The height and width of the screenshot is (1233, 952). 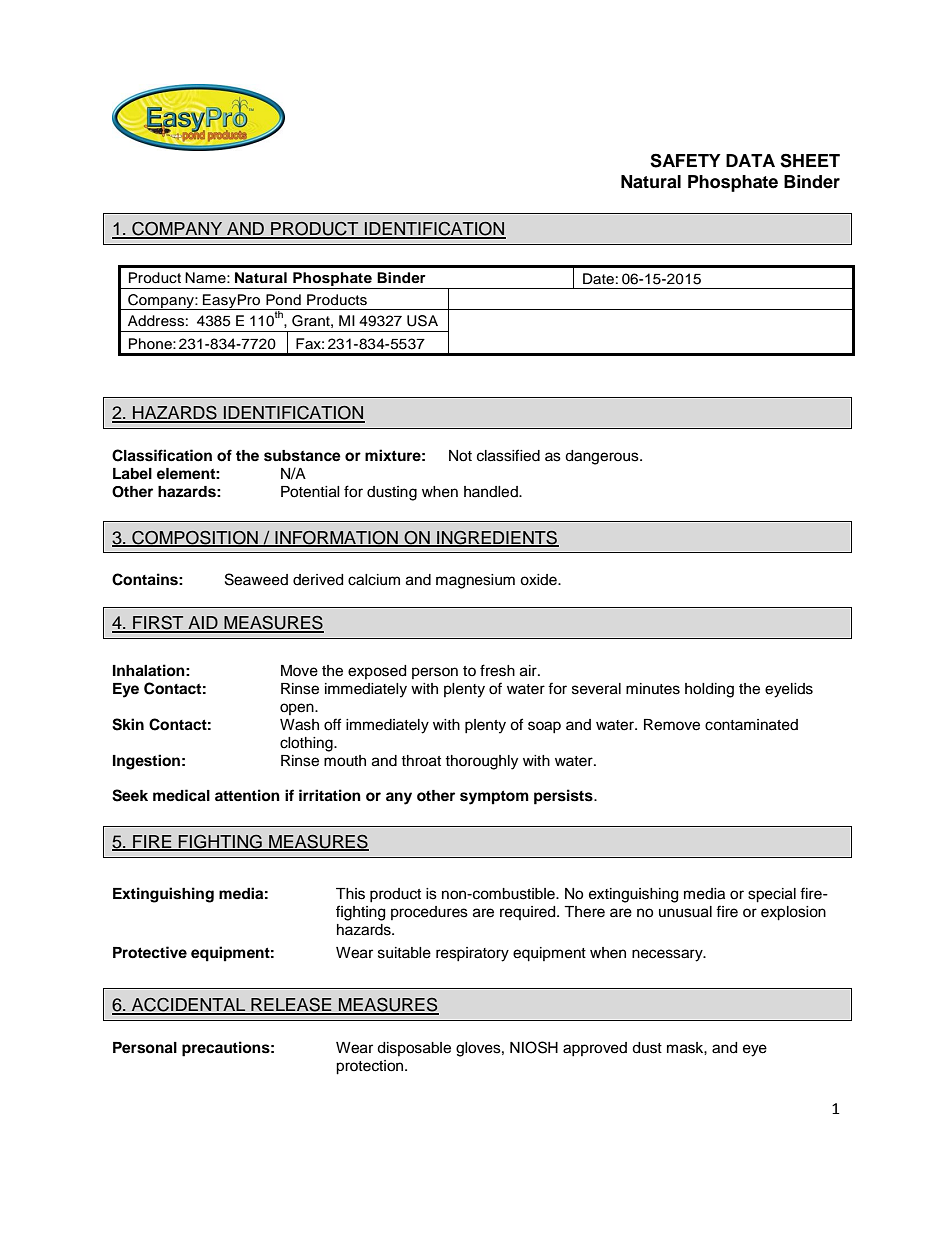 I want to click on Pond, so click(x=283, y=300).
